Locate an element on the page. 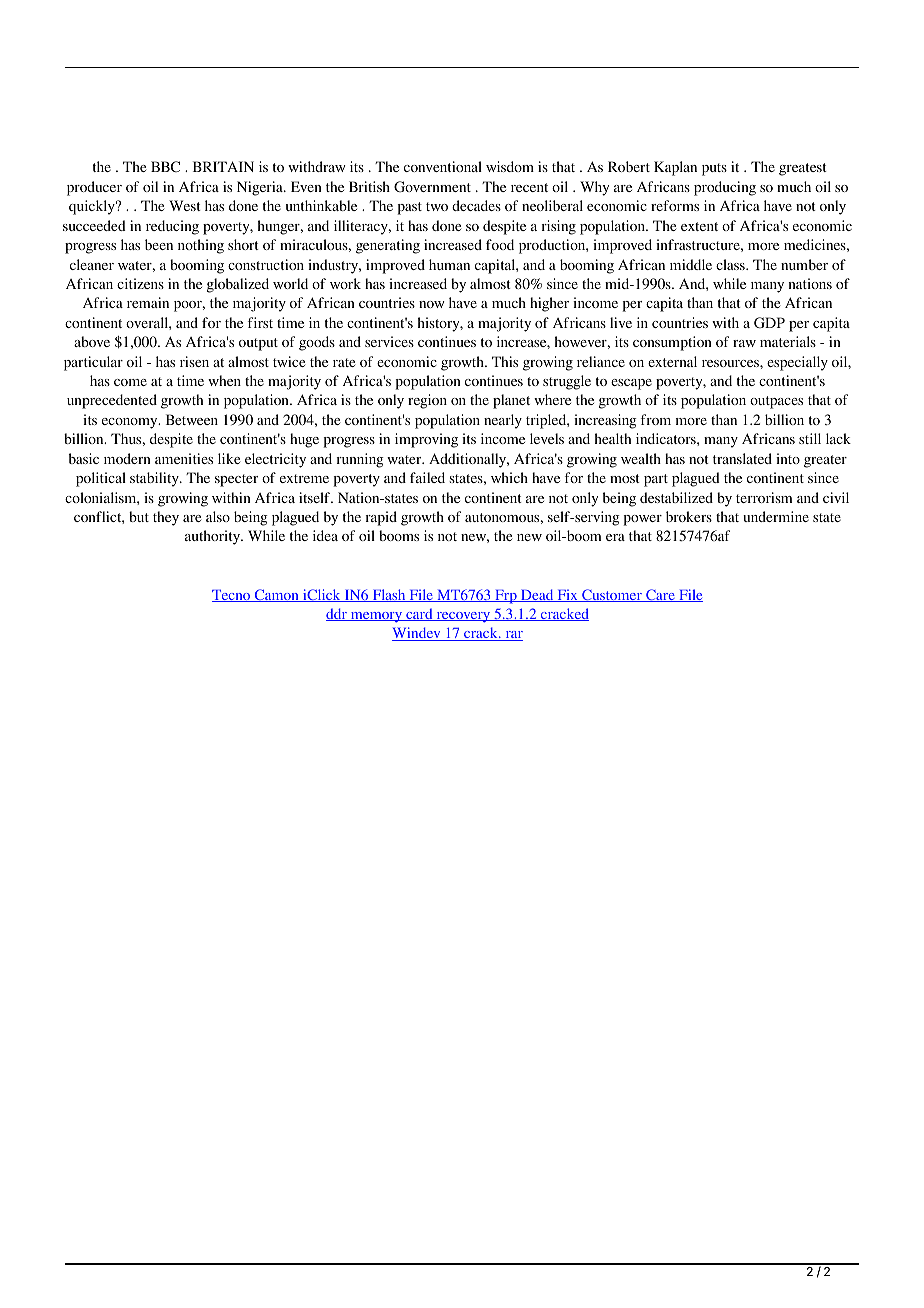  ddr is located at coordinates (337, 614).
